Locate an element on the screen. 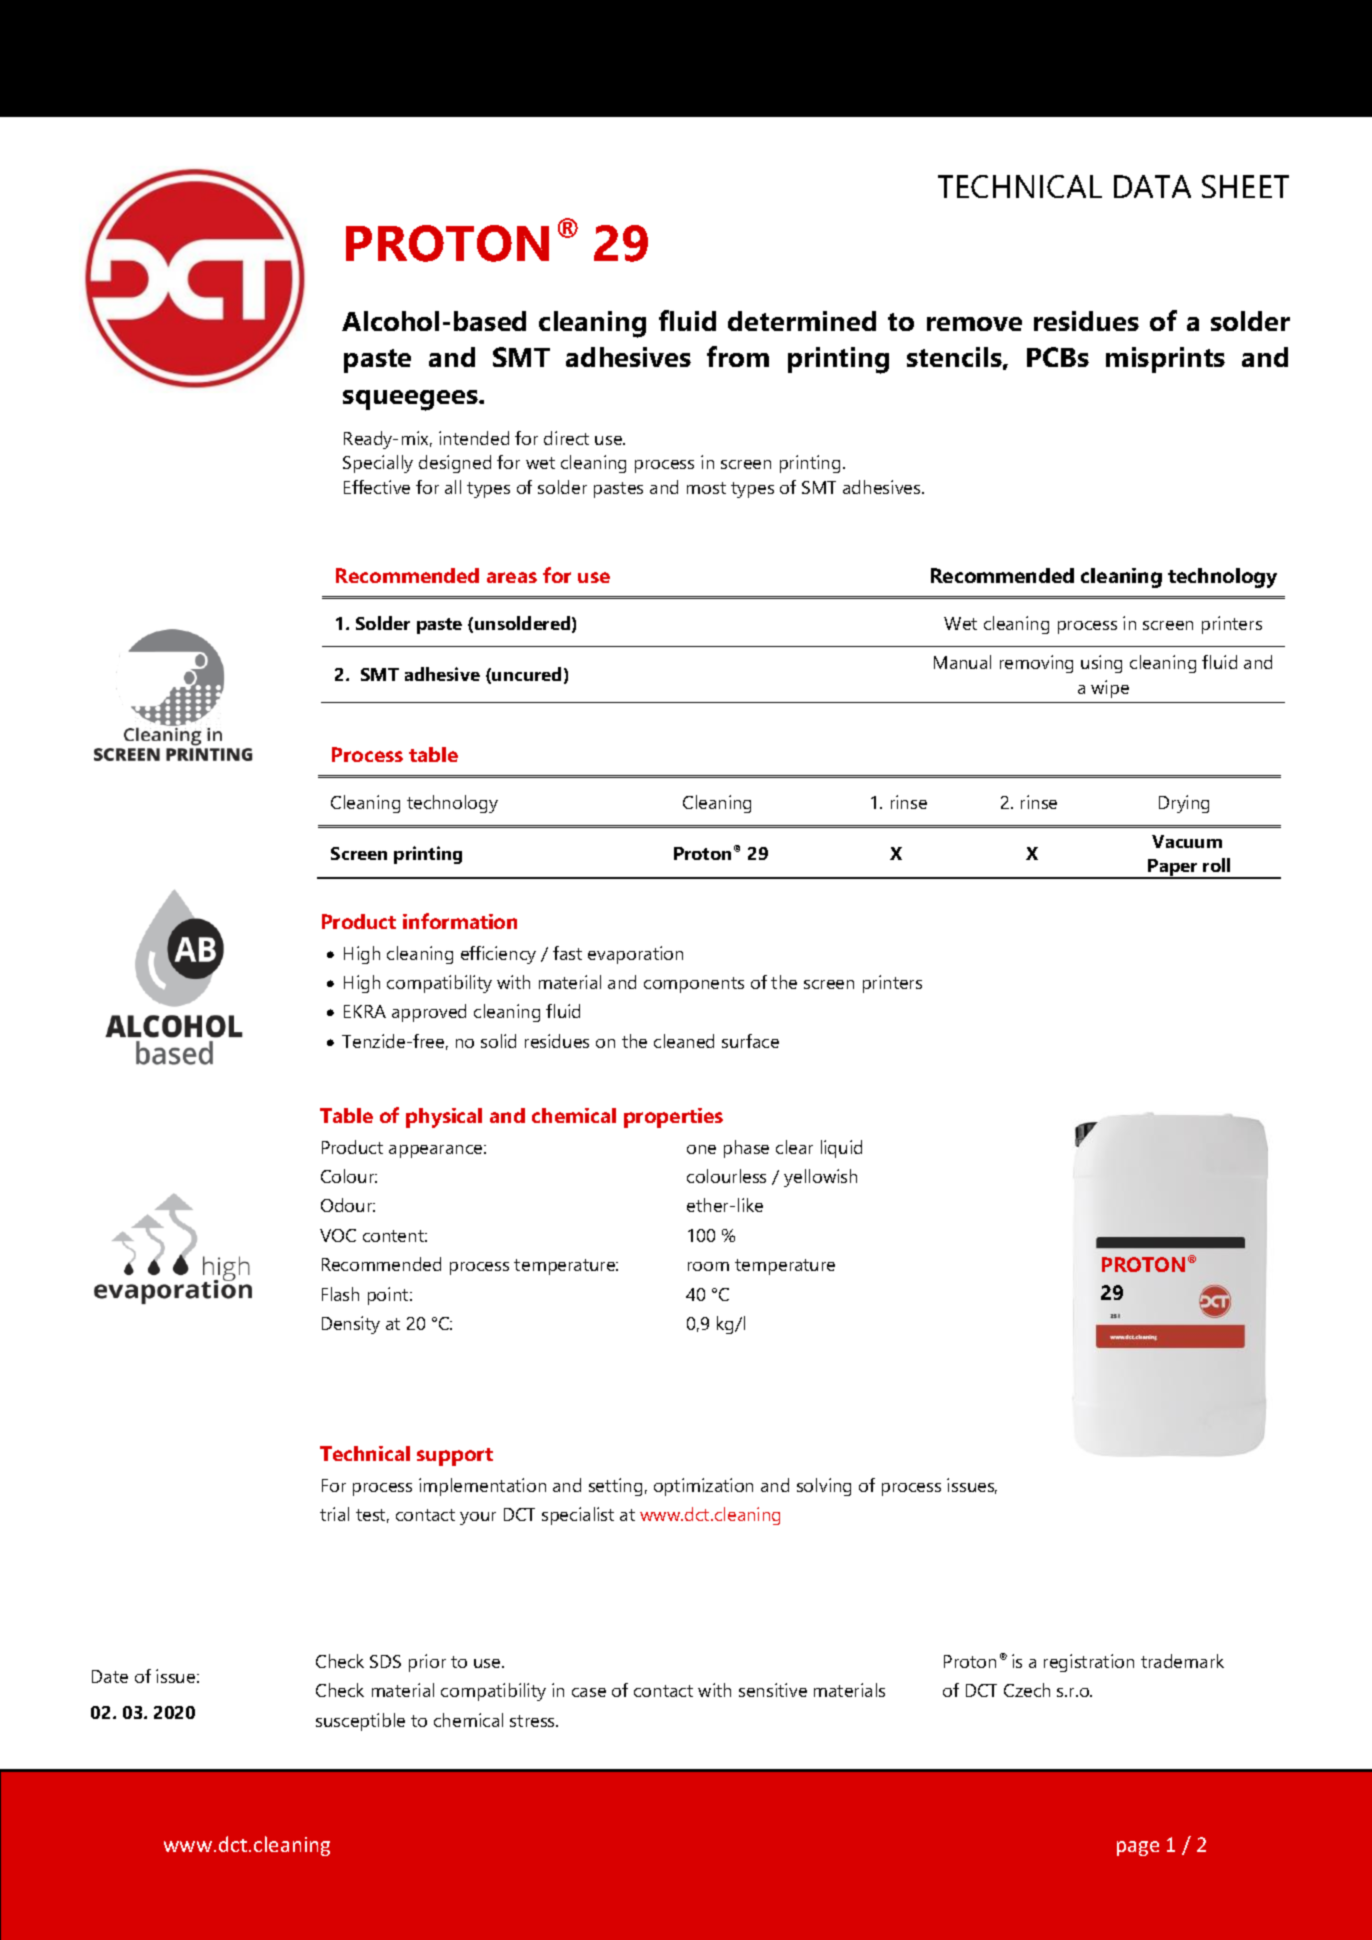  susceptible is located at coordinates (360, 1722).
